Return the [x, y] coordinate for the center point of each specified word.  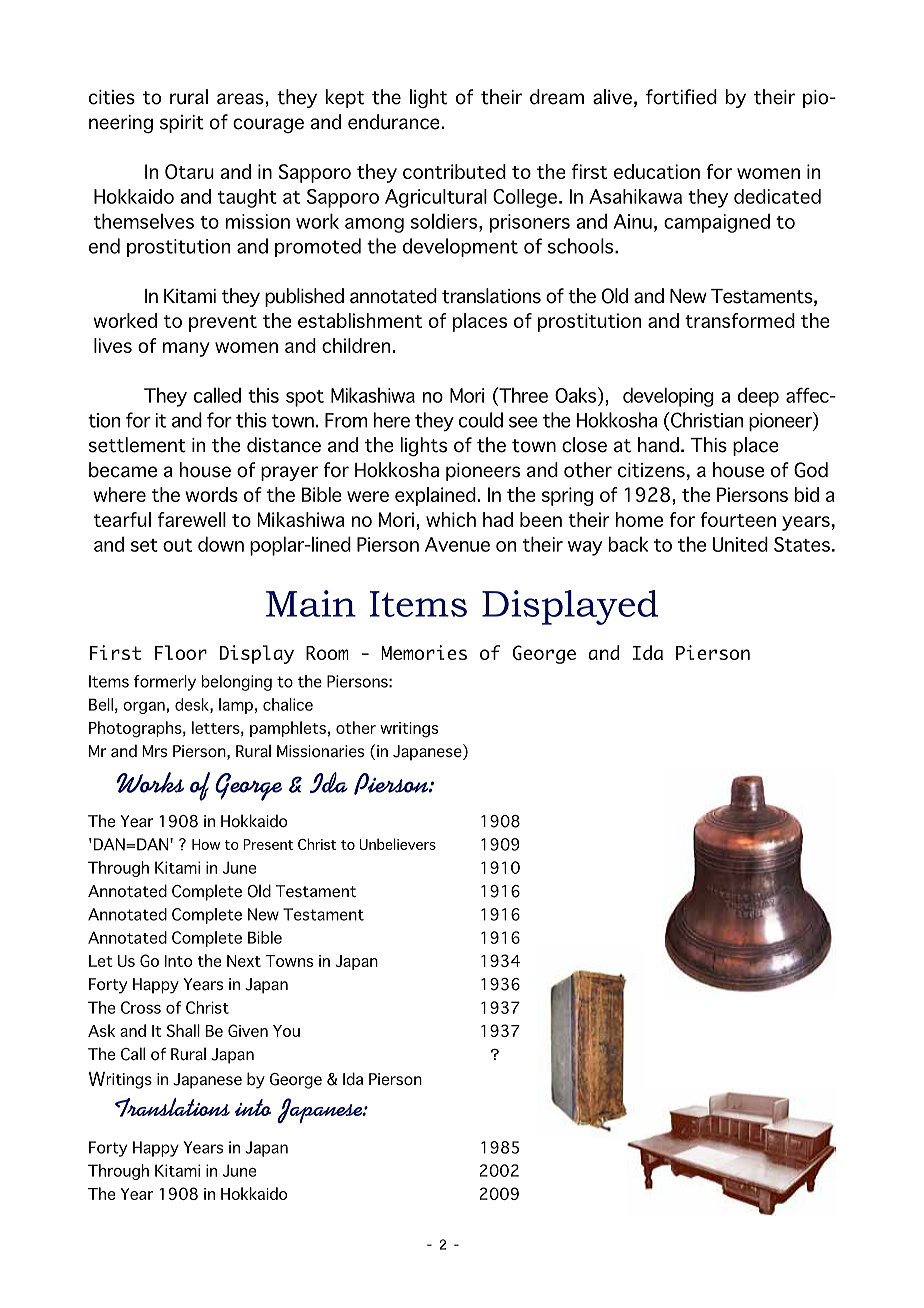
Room [327, 653]
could [481, 420]
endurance [394, 122]
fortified [681, 97]
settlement [137, 445]
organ [144, 707]
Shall [183, 1030]
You [286, 1031]
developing [668, 397]
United [740, 544]
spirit [182, 124]
